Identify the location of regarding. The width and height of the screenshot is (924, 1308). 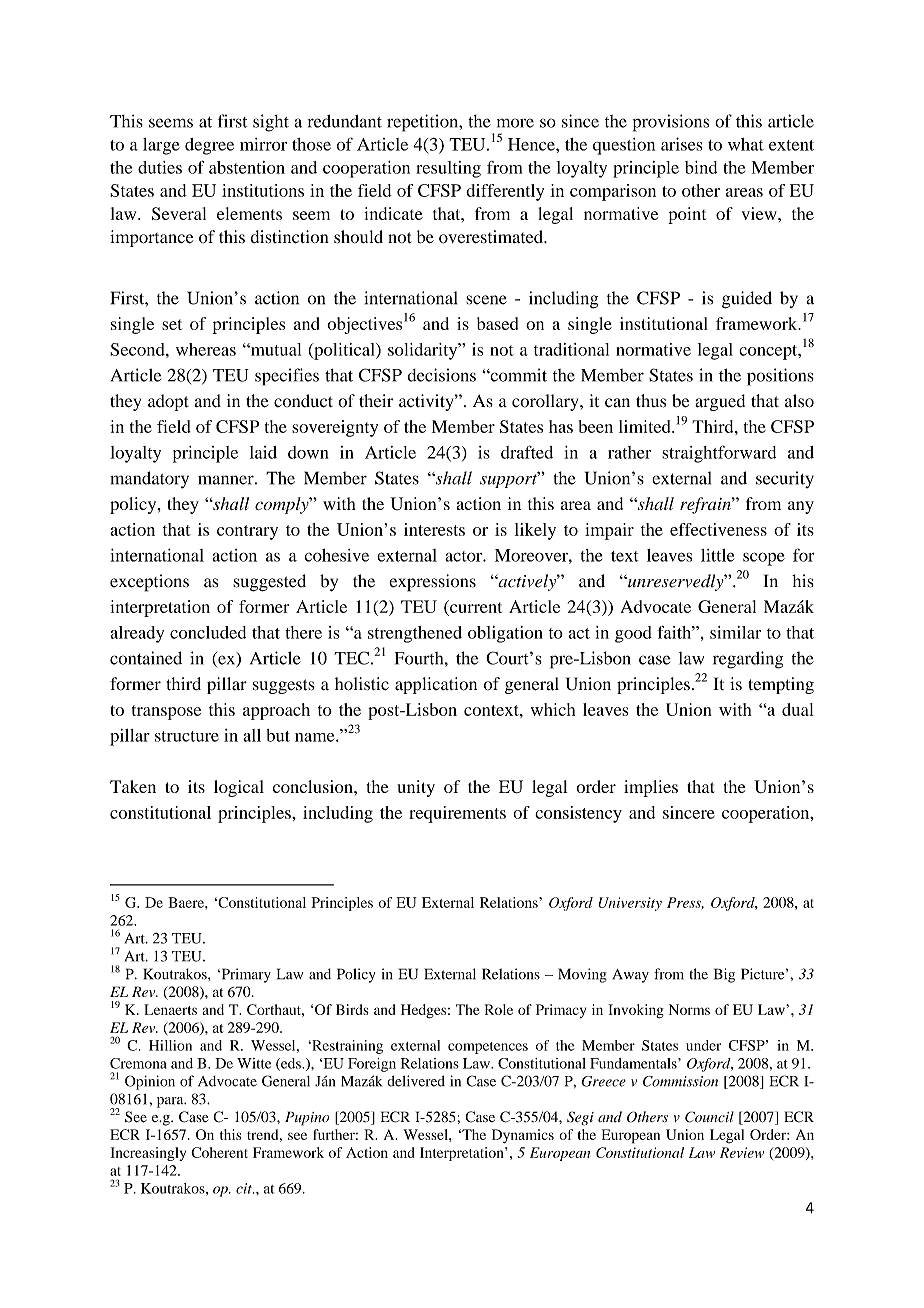
(748, 660).
